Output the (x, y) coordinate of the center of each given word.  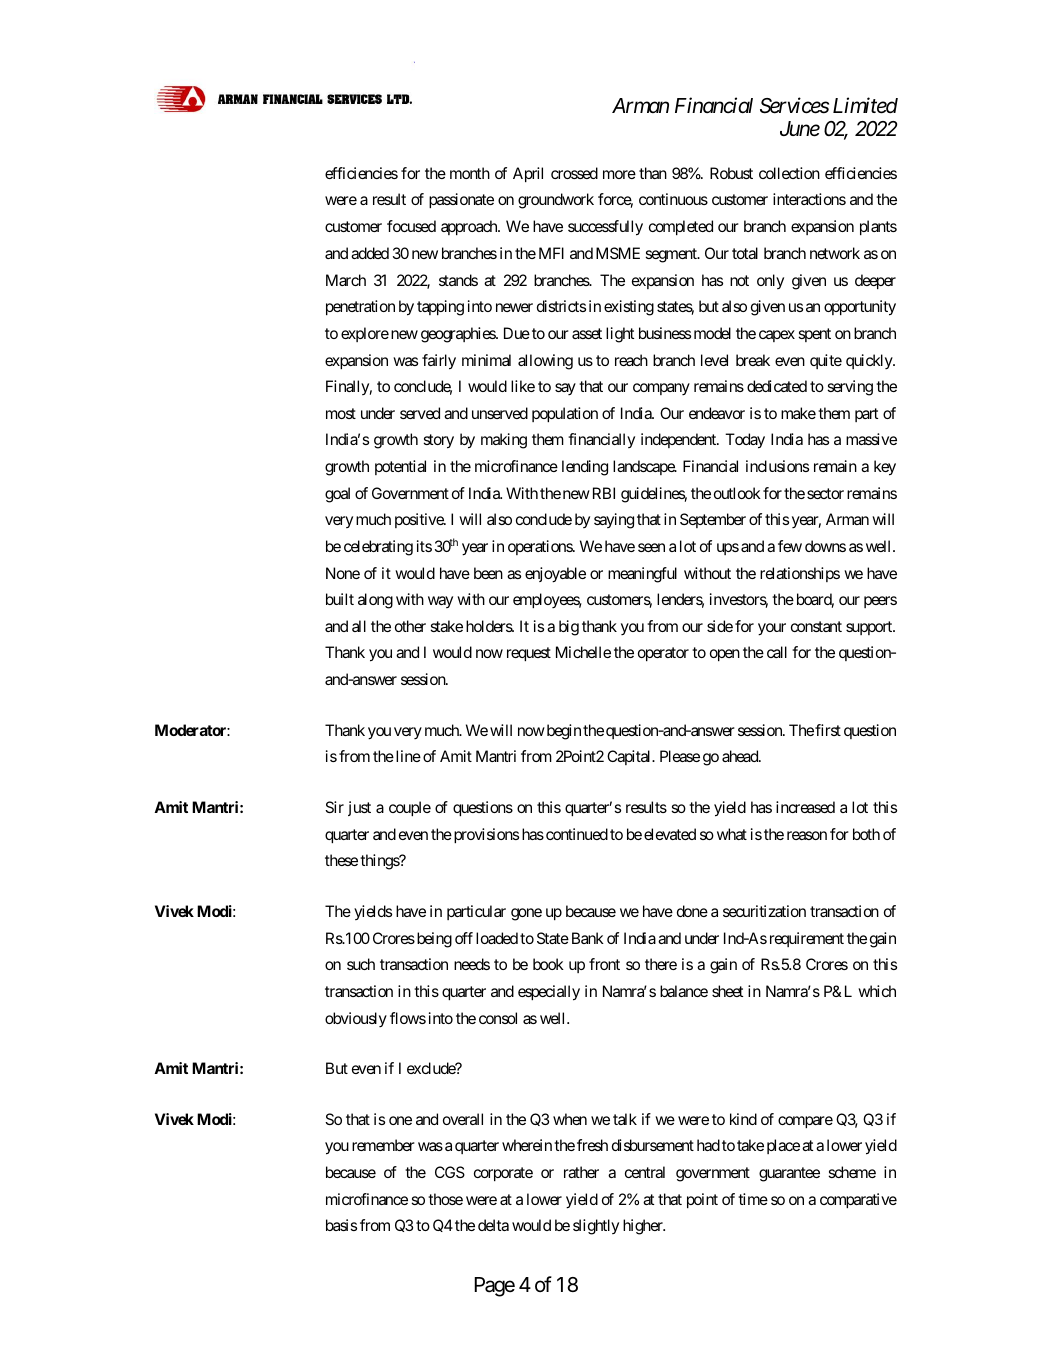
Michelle (583, 652)
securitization (764, 911)
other (410, 626)
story (438, 441)
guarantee (789, 1174)
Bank (588, 938)
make (798, 413)
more (619, 174)
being (433, 940)
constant (816, 626)
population (565, 414)
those (445, 1199)
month (470, 173)
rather (581, 1172)
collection (789, 173)
